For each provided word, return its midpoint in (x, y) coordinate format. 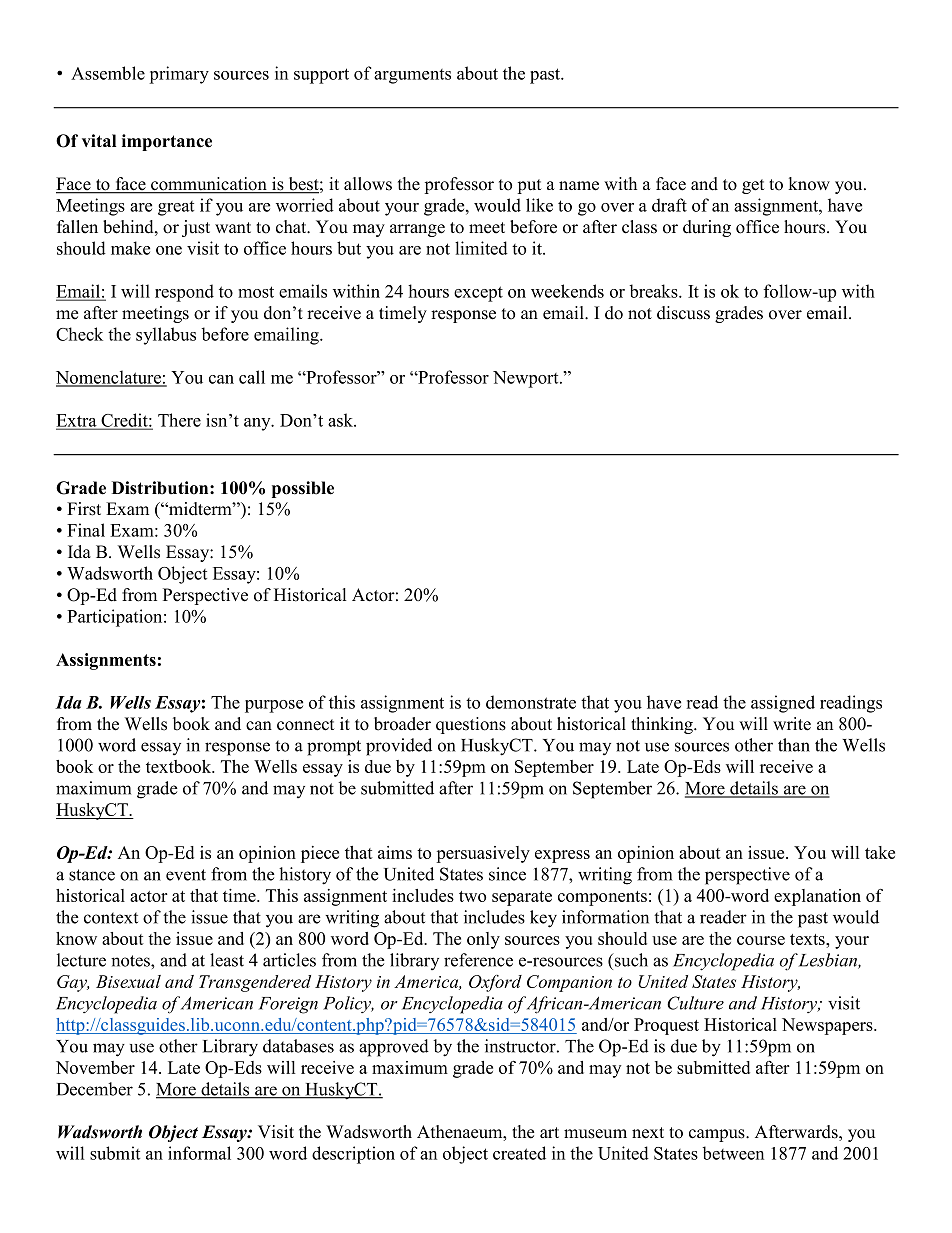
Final (86, 530)
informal (199, 1153)
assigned (783, 704)
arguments (412, 76)
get (753, 186)
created (519, 1153)
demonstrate (531, 702)
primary (179, 75)
